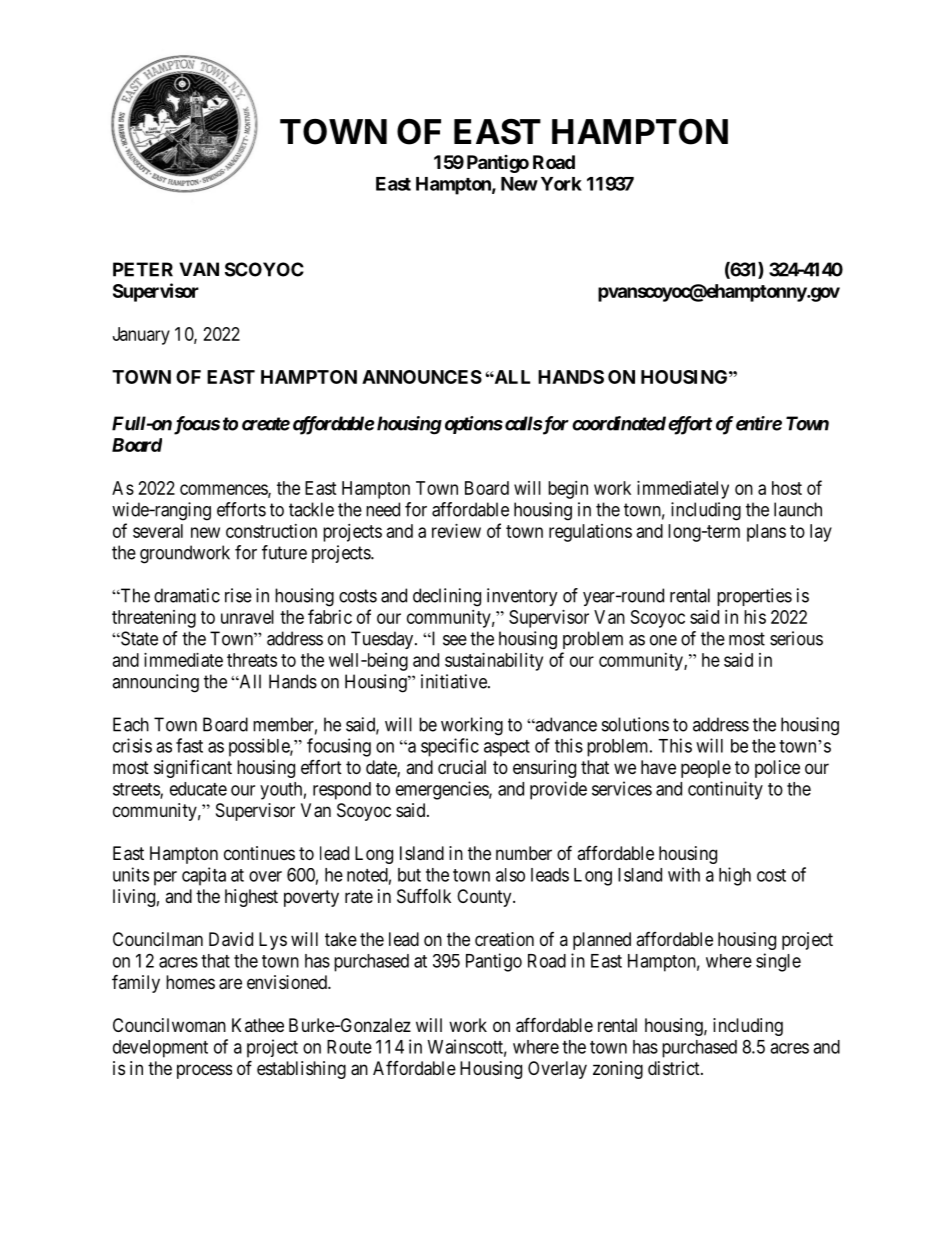  Describe the element at coordinates (247, 617) in the page. I see `unravel` at that location.
